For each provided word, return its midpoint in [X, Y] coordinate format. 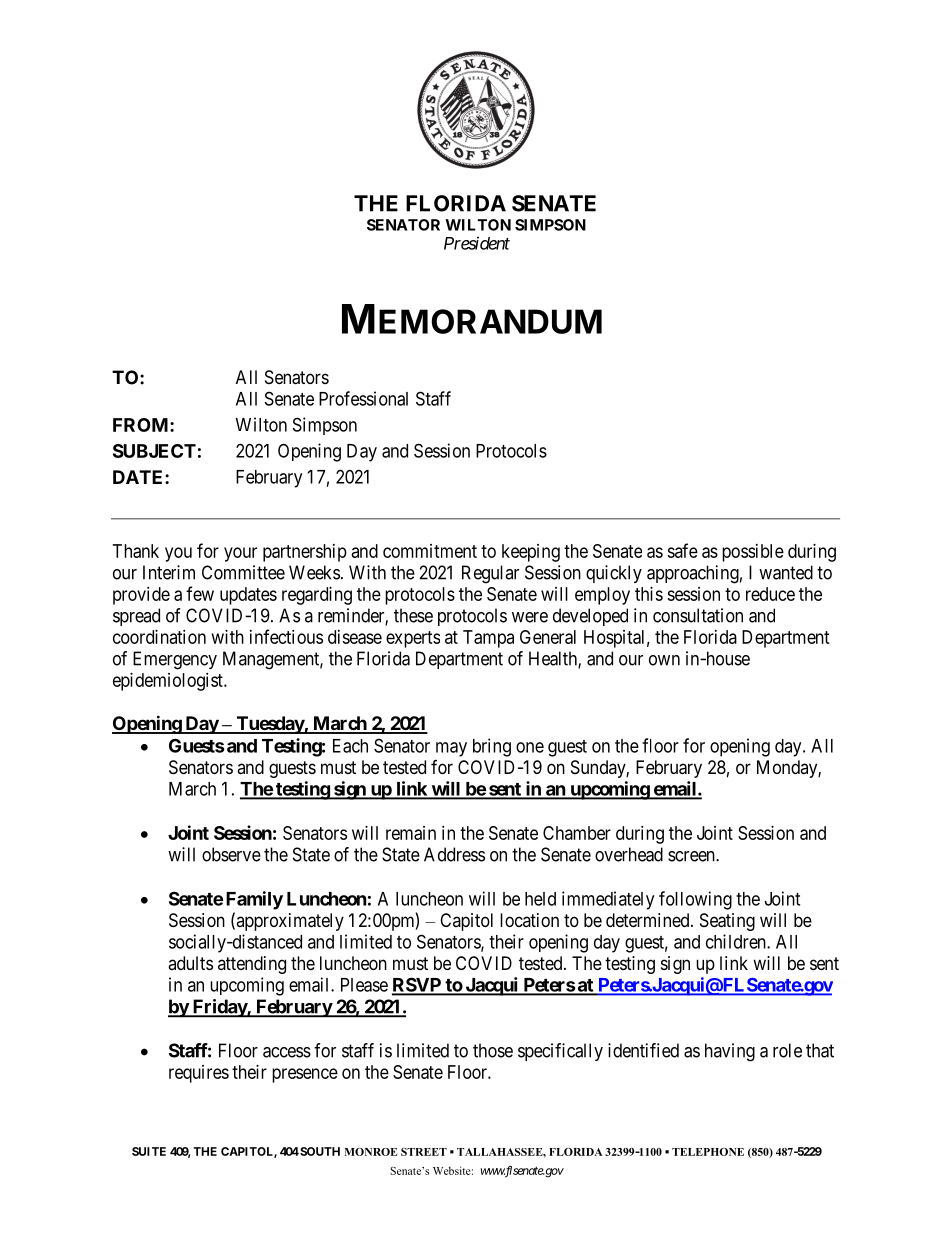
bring [492, 747]
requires [199, 1074]
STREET [424, 1152]
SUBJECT [154, 451]
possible [753, 553]
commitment [430, 551]
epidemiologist [169, 682]
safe [682, 550]
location [529, 920]
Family [254, 900]
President [477, 243]
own [664, 660]
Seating [727, 922]
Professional [363, 398]
